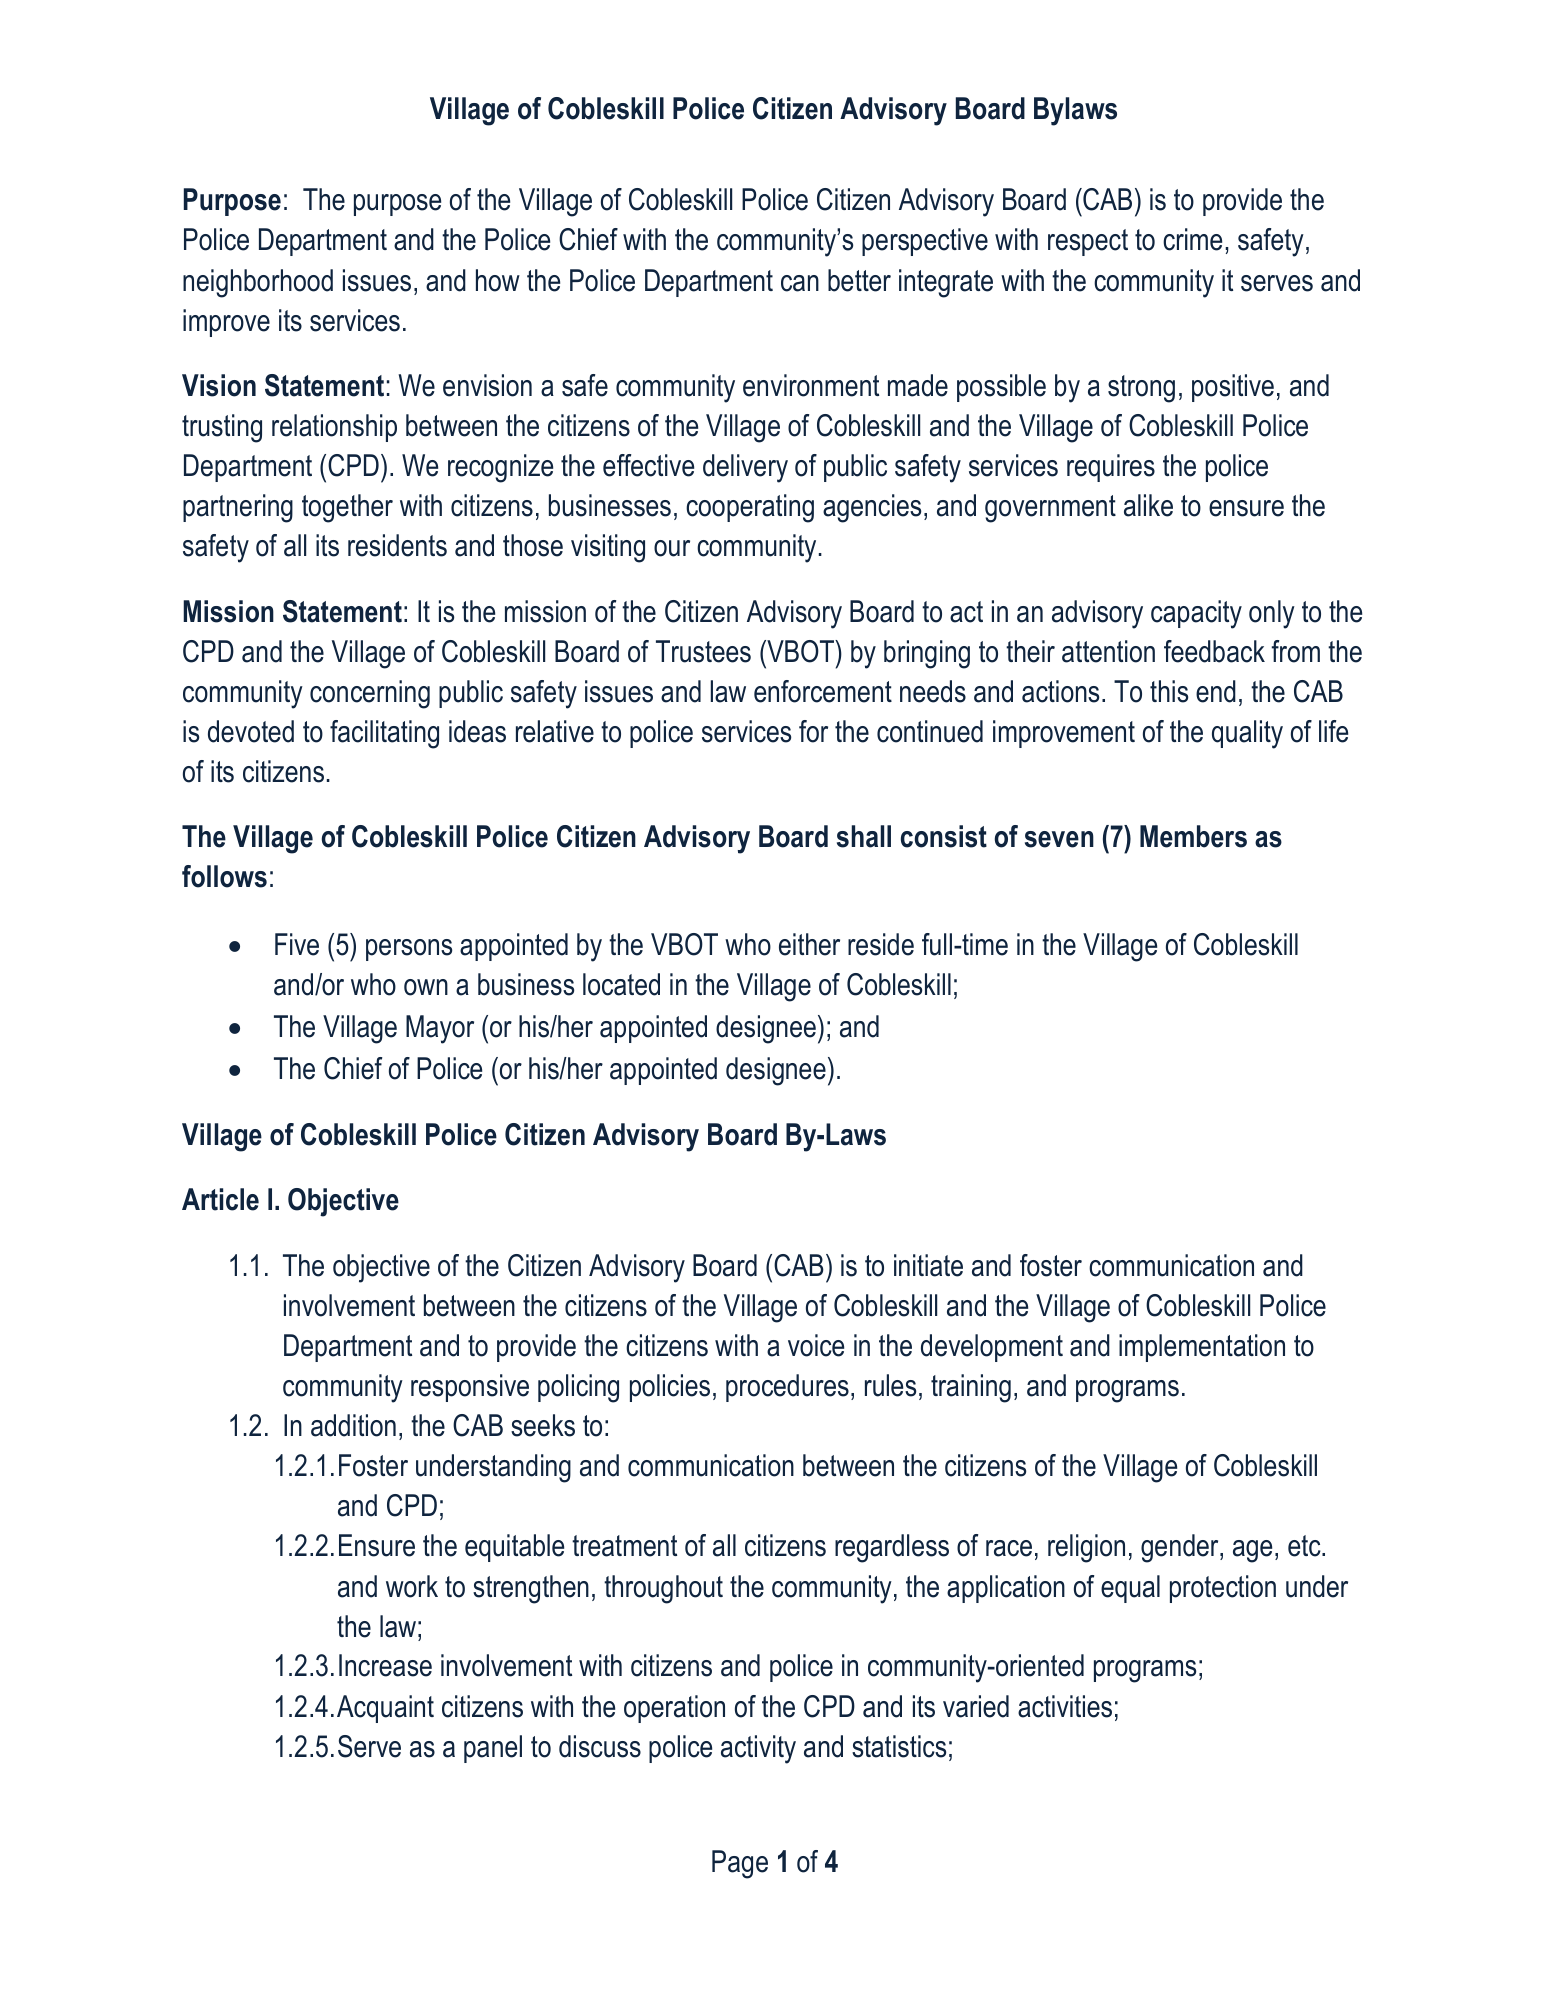 This screenshot has height=2005, width=1549. I want to click on panel, so click(493, 1749).
